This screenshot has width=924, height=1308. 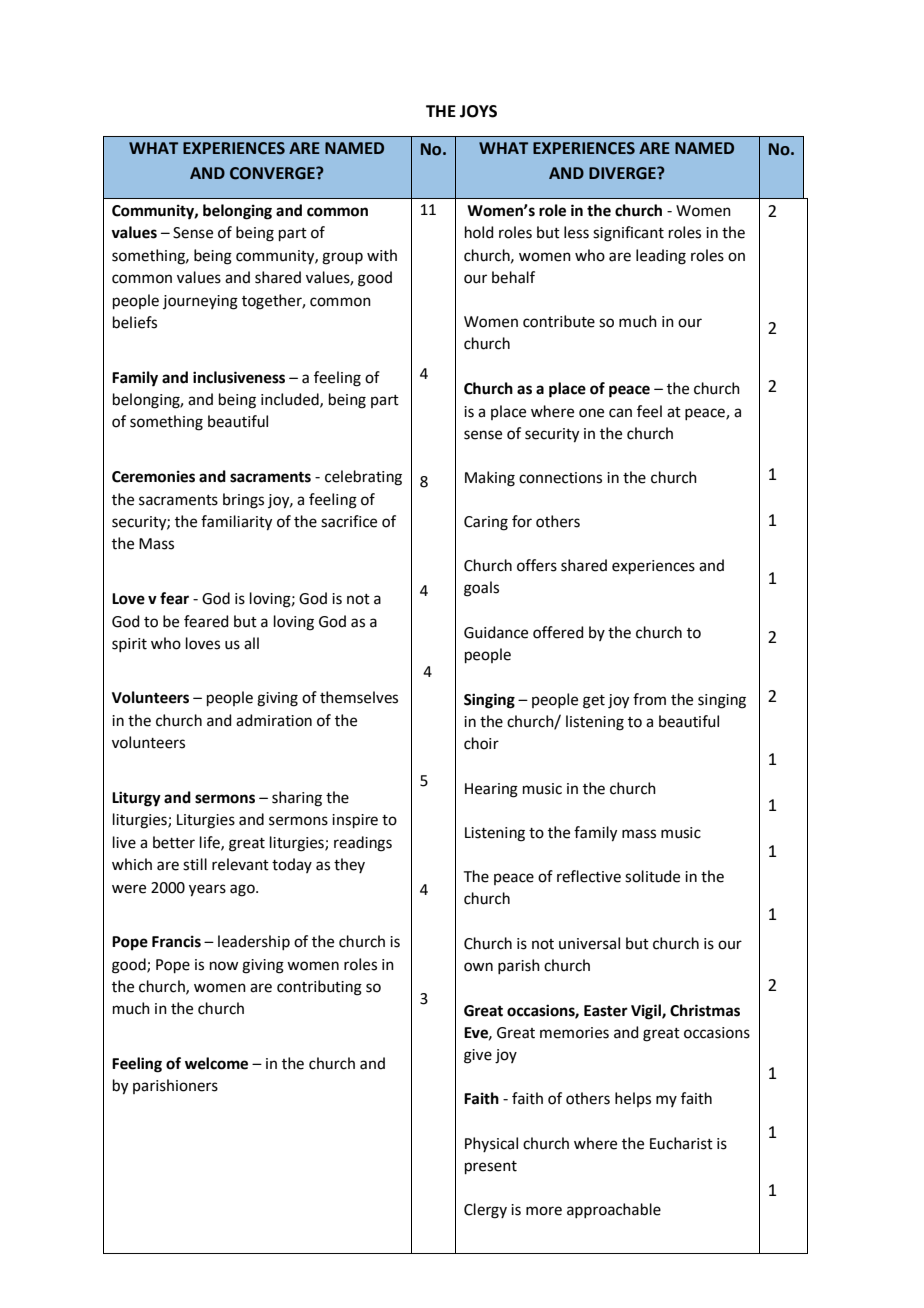 What do you see at coordinates (363, 478) in the screenshot?
I see `celebrating` at bounding box center [363, 478].
